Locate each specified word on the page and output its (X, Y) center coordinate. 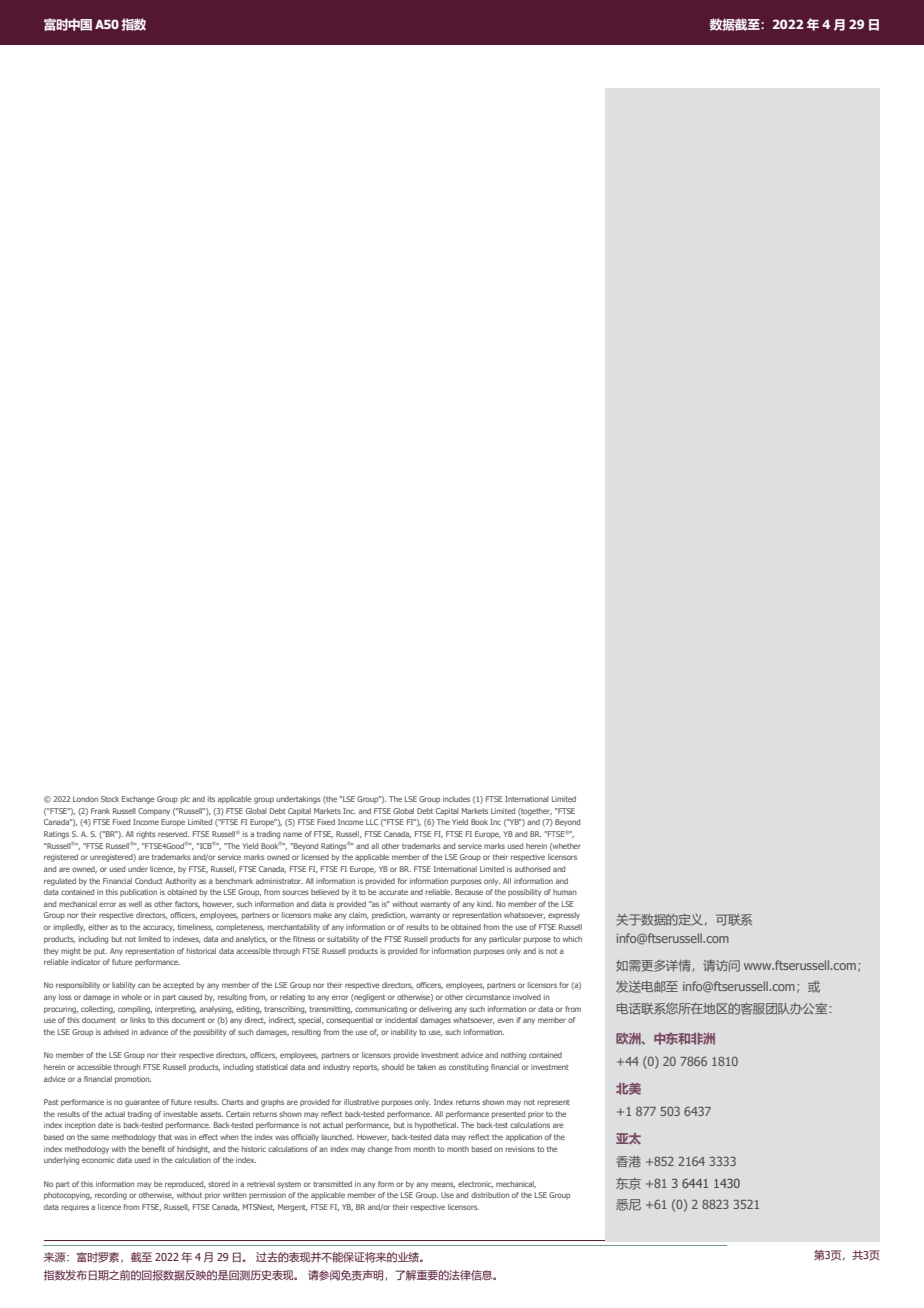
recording (111, 1196)
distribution (490, 1195)
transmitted (332, 1184)
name (292, 834)
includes (456, 799)
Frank (100, 811)
